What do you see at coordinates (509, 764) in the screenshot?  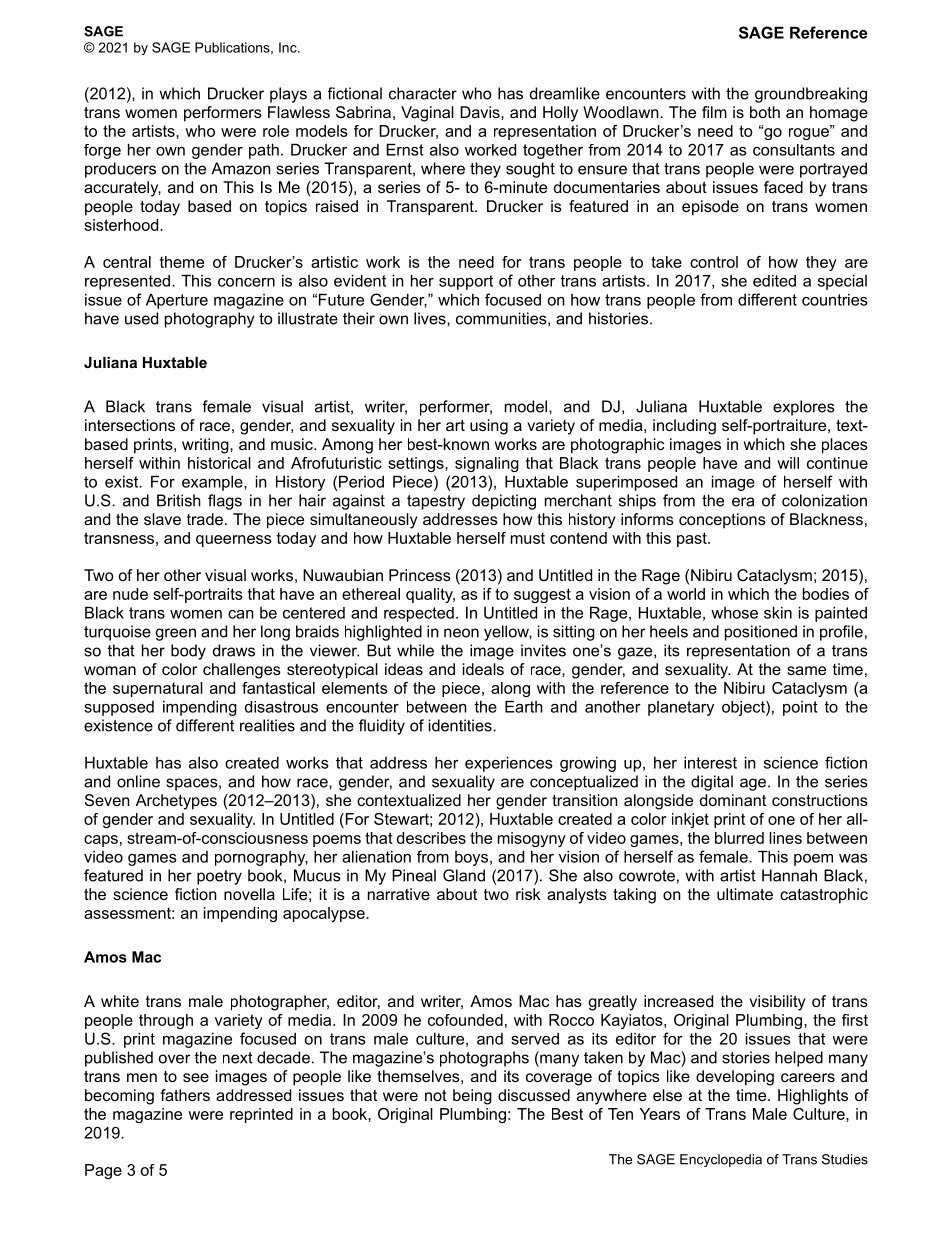 I see `experiences` at bounding box center [509, 764].
